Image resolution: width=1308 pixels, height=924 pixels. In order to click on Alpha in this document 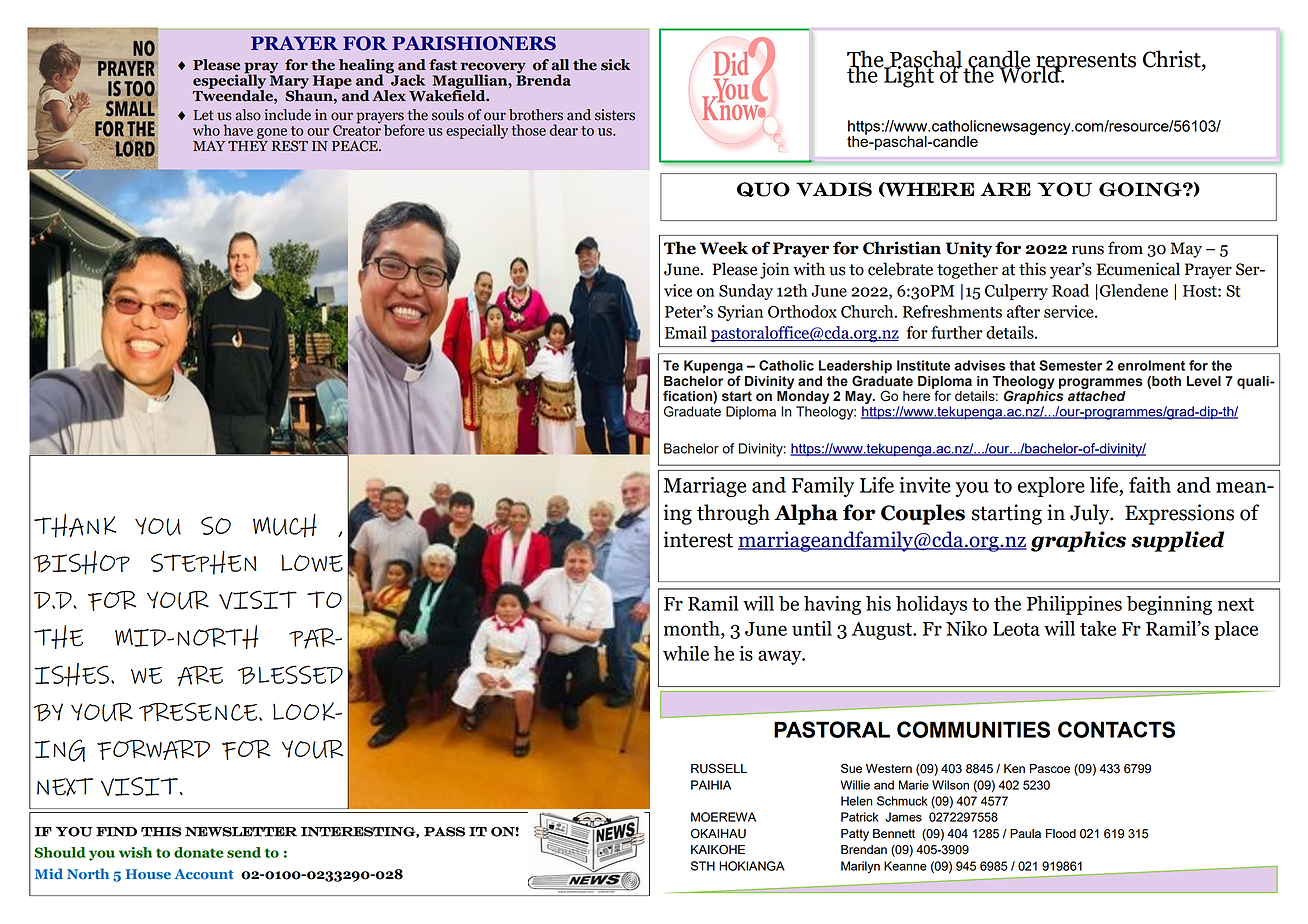, I will do `click(806, 514)`.
